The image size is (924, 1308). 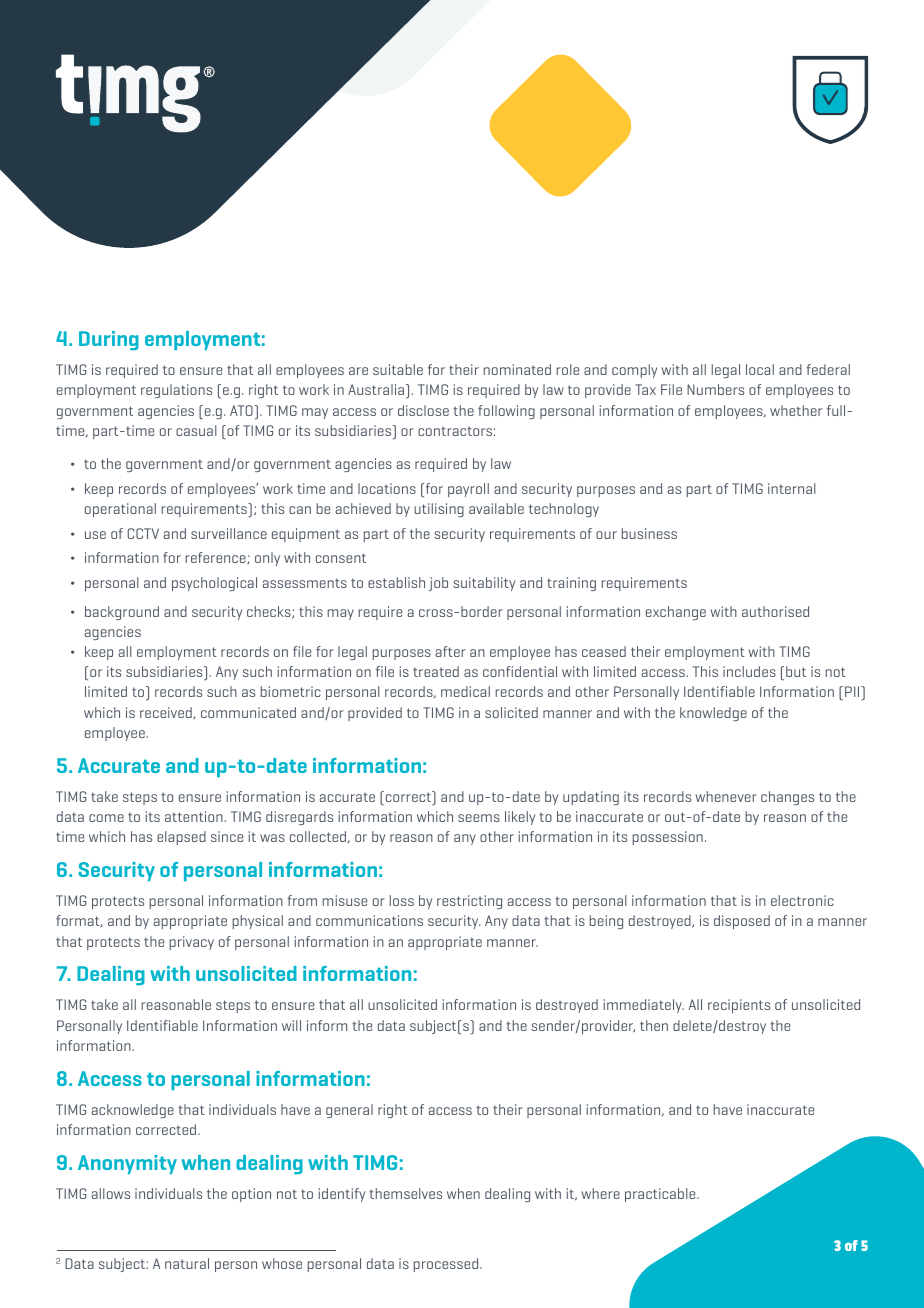 I want to click on nominated, so click(x=517, y=369).
